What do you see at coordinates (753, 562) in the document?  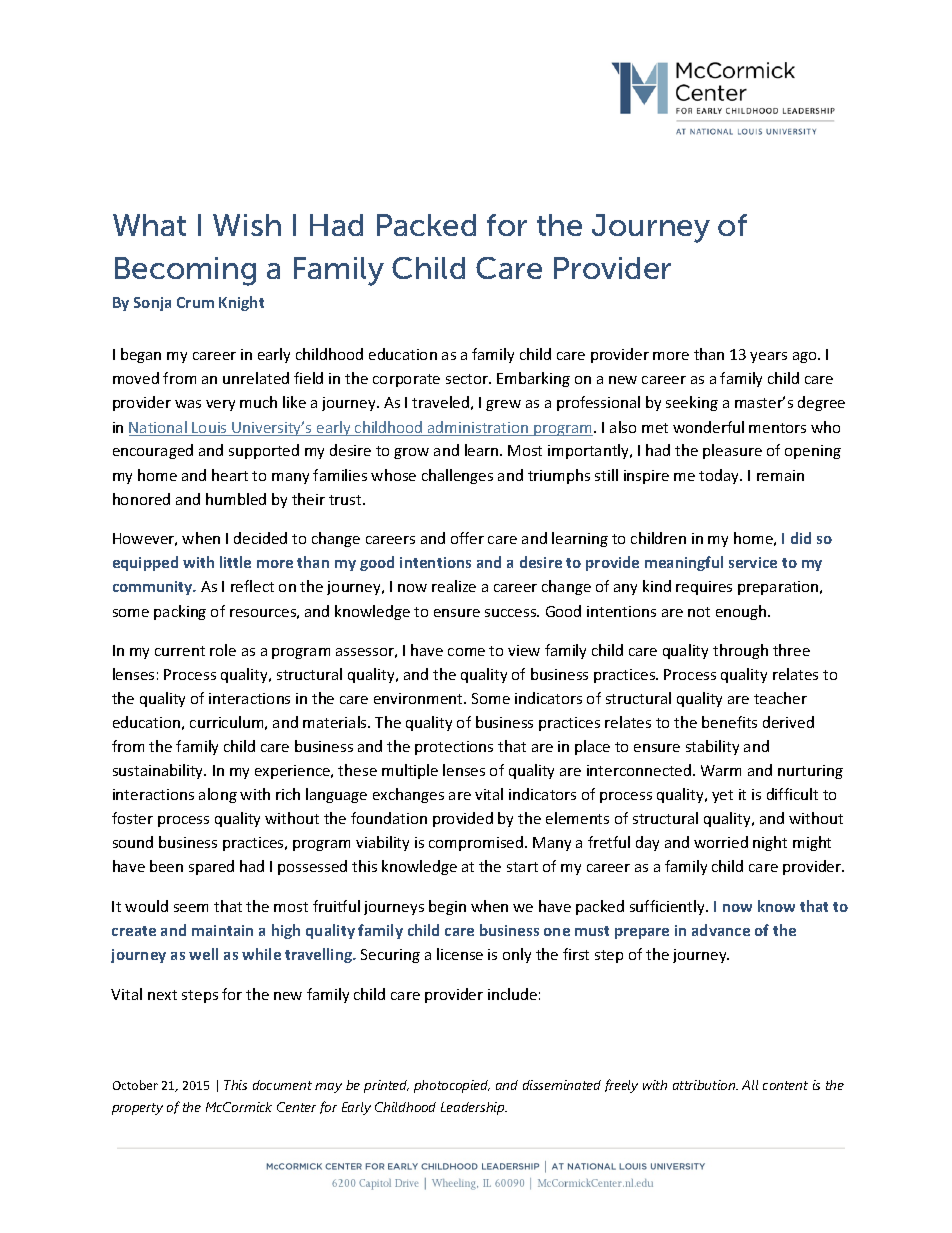 I see `service` at bounding box center [753, 562].
